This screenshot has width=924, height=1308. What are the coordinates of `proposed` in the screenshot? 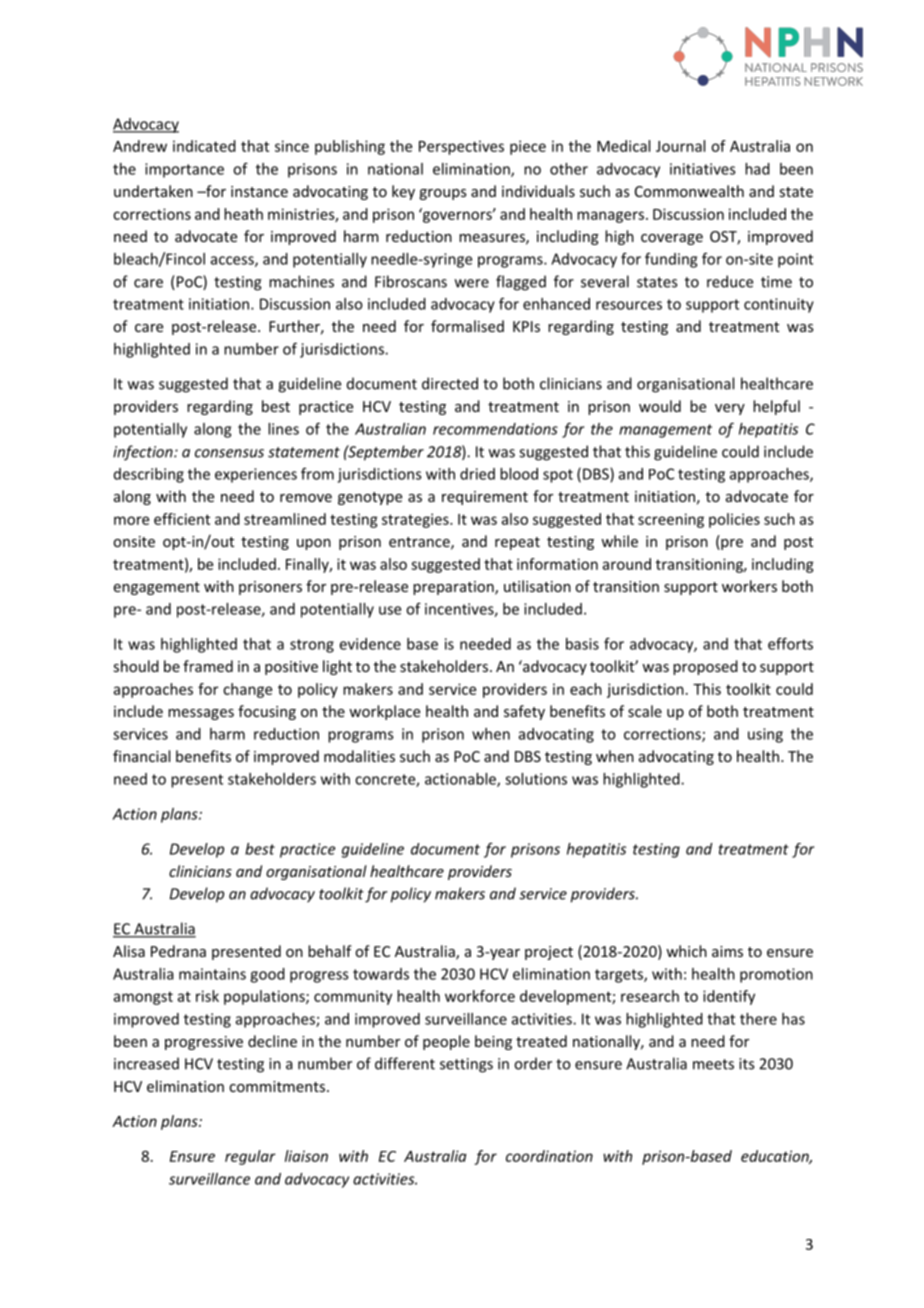 It's located at (705, 667).
